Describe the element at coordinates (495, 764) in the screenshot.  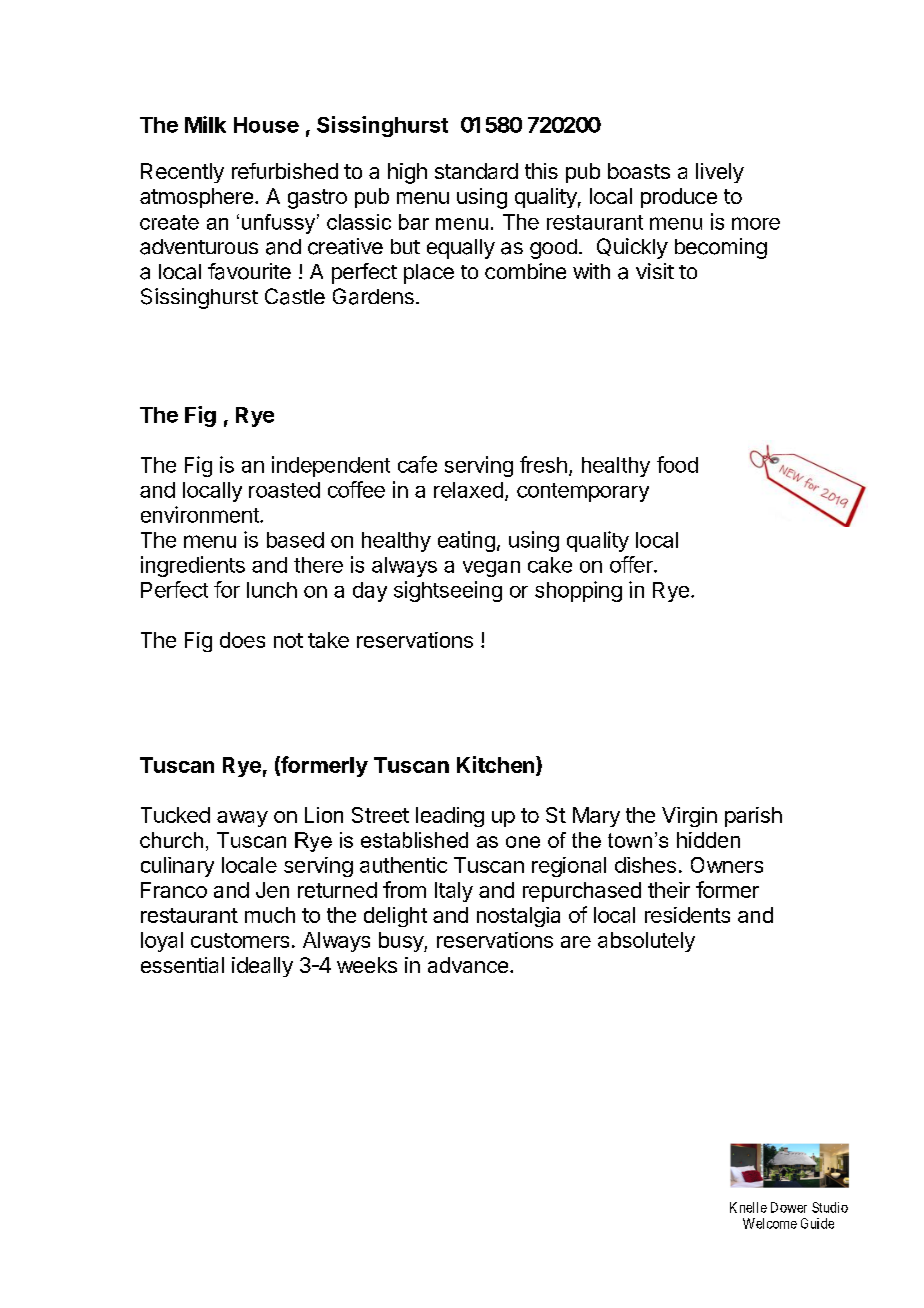
I see `Kitchen` at that location.
